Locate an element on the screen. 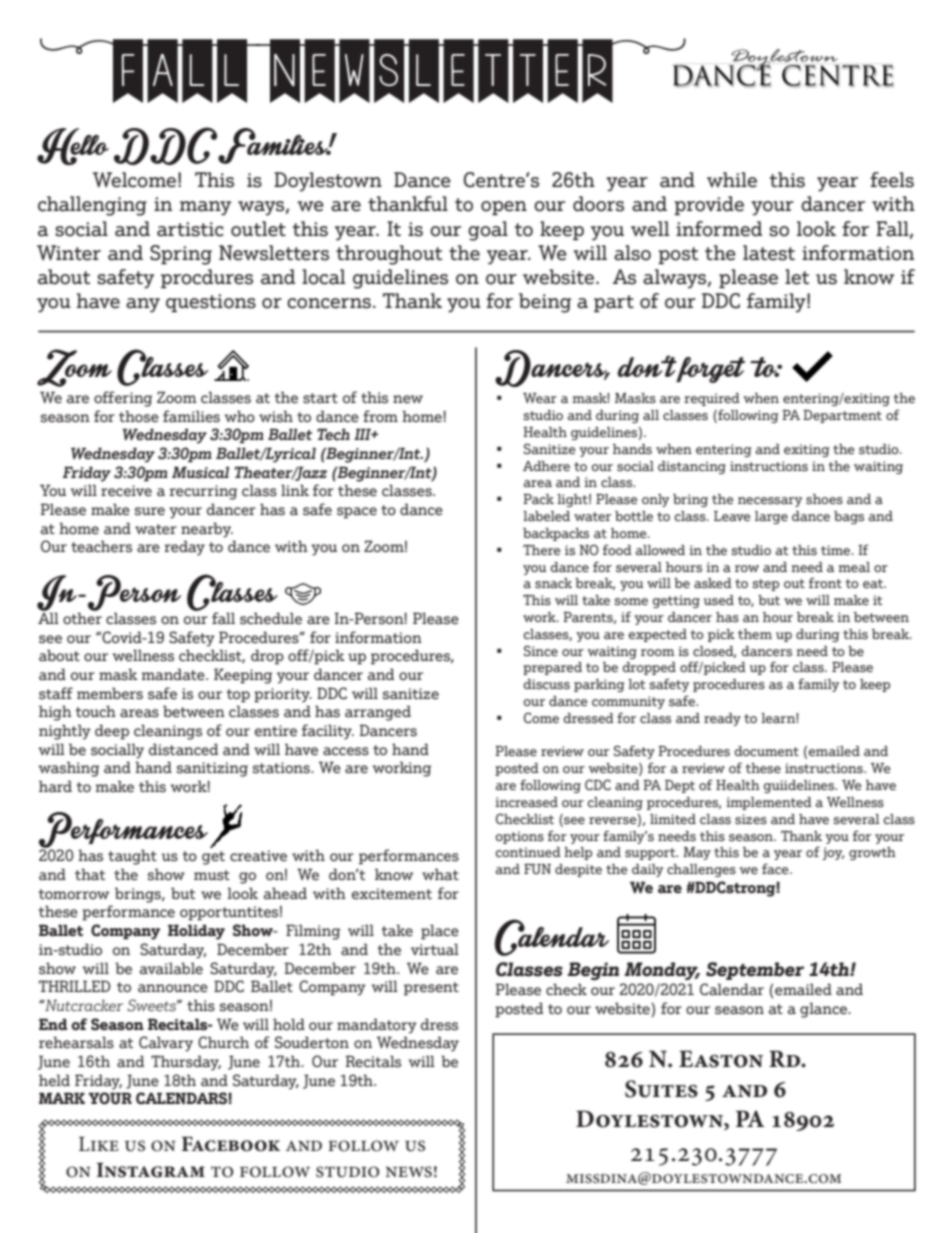 This screenshot has height=1233, width=952. Since is located at coordinates (541, 650).
